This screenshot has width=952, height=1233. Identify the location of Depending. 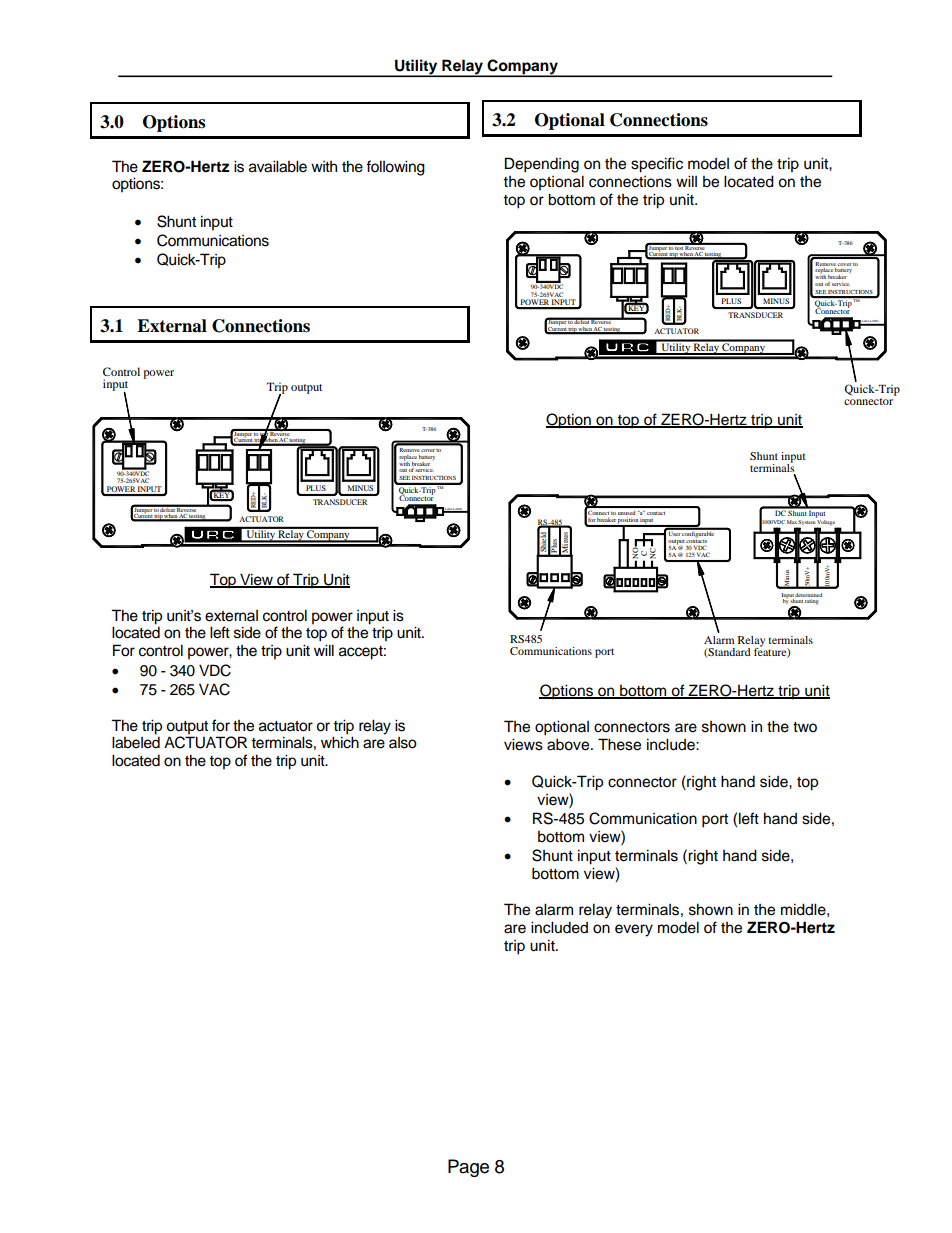
(542, 165).
